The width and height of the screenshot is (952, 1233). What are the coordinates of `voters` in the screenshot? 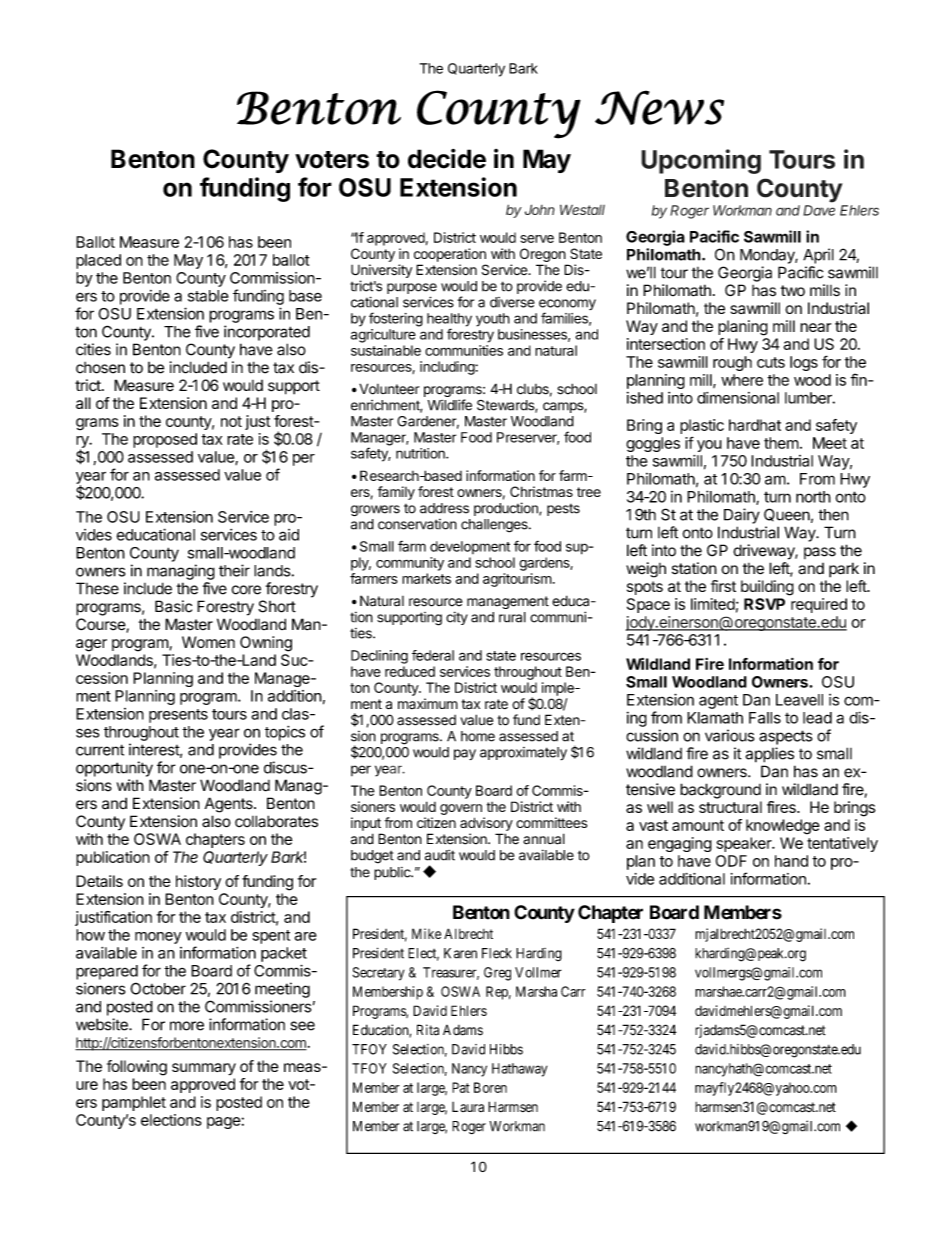 It's located at (332, 160).
